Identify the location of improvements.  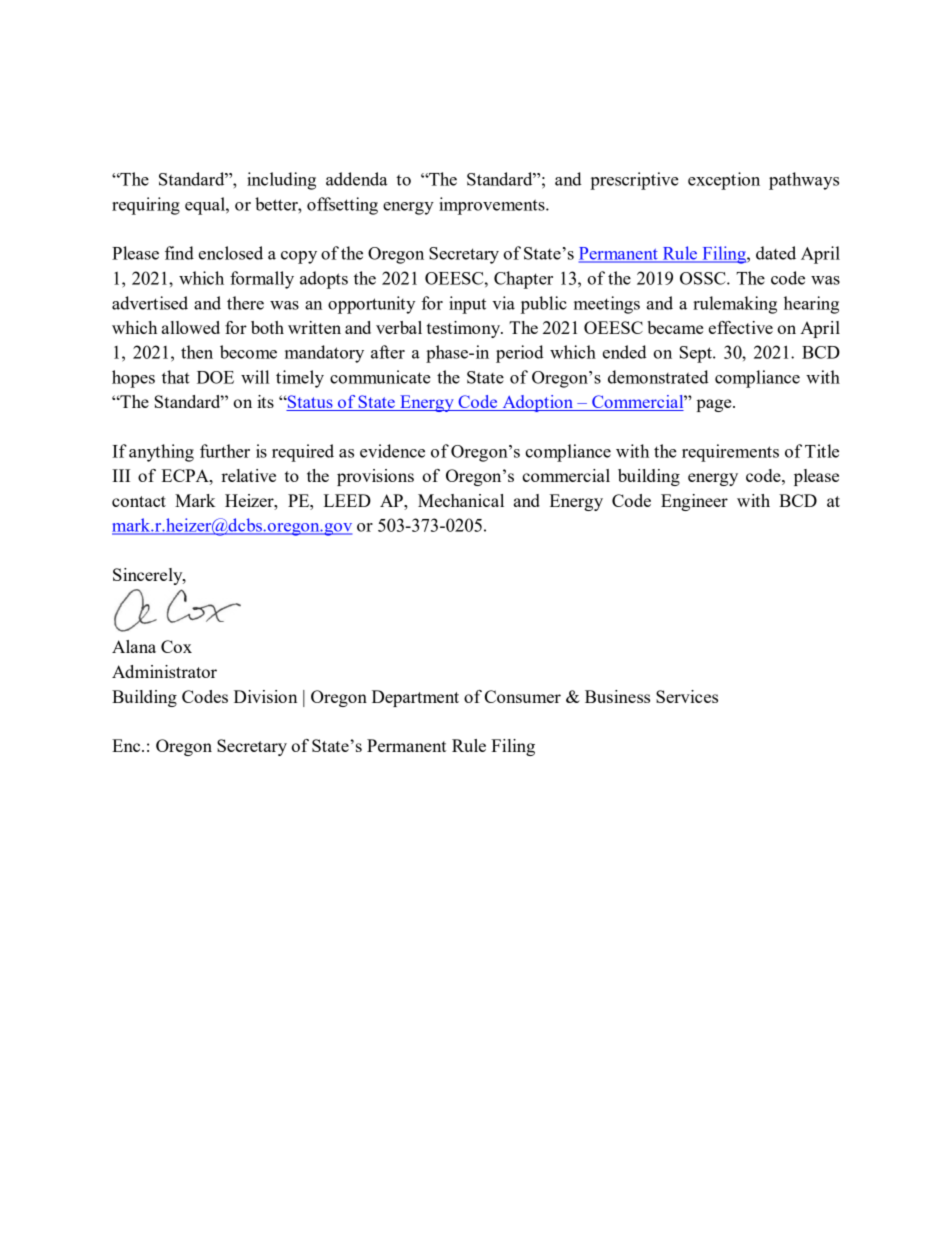
(493, 206).
